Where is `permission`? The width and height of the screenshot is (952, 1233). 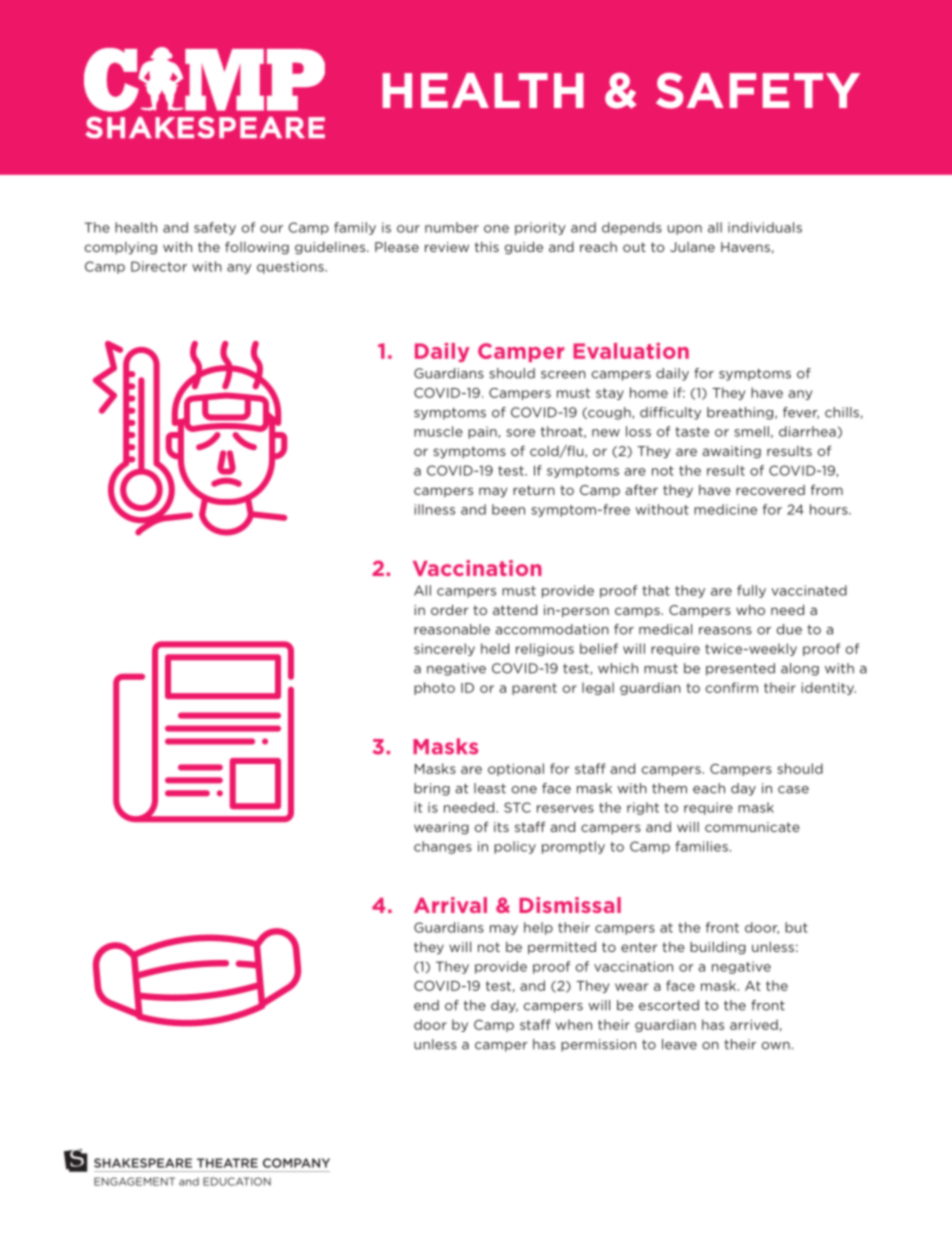 permission is located at coordinates (598, 1045).
